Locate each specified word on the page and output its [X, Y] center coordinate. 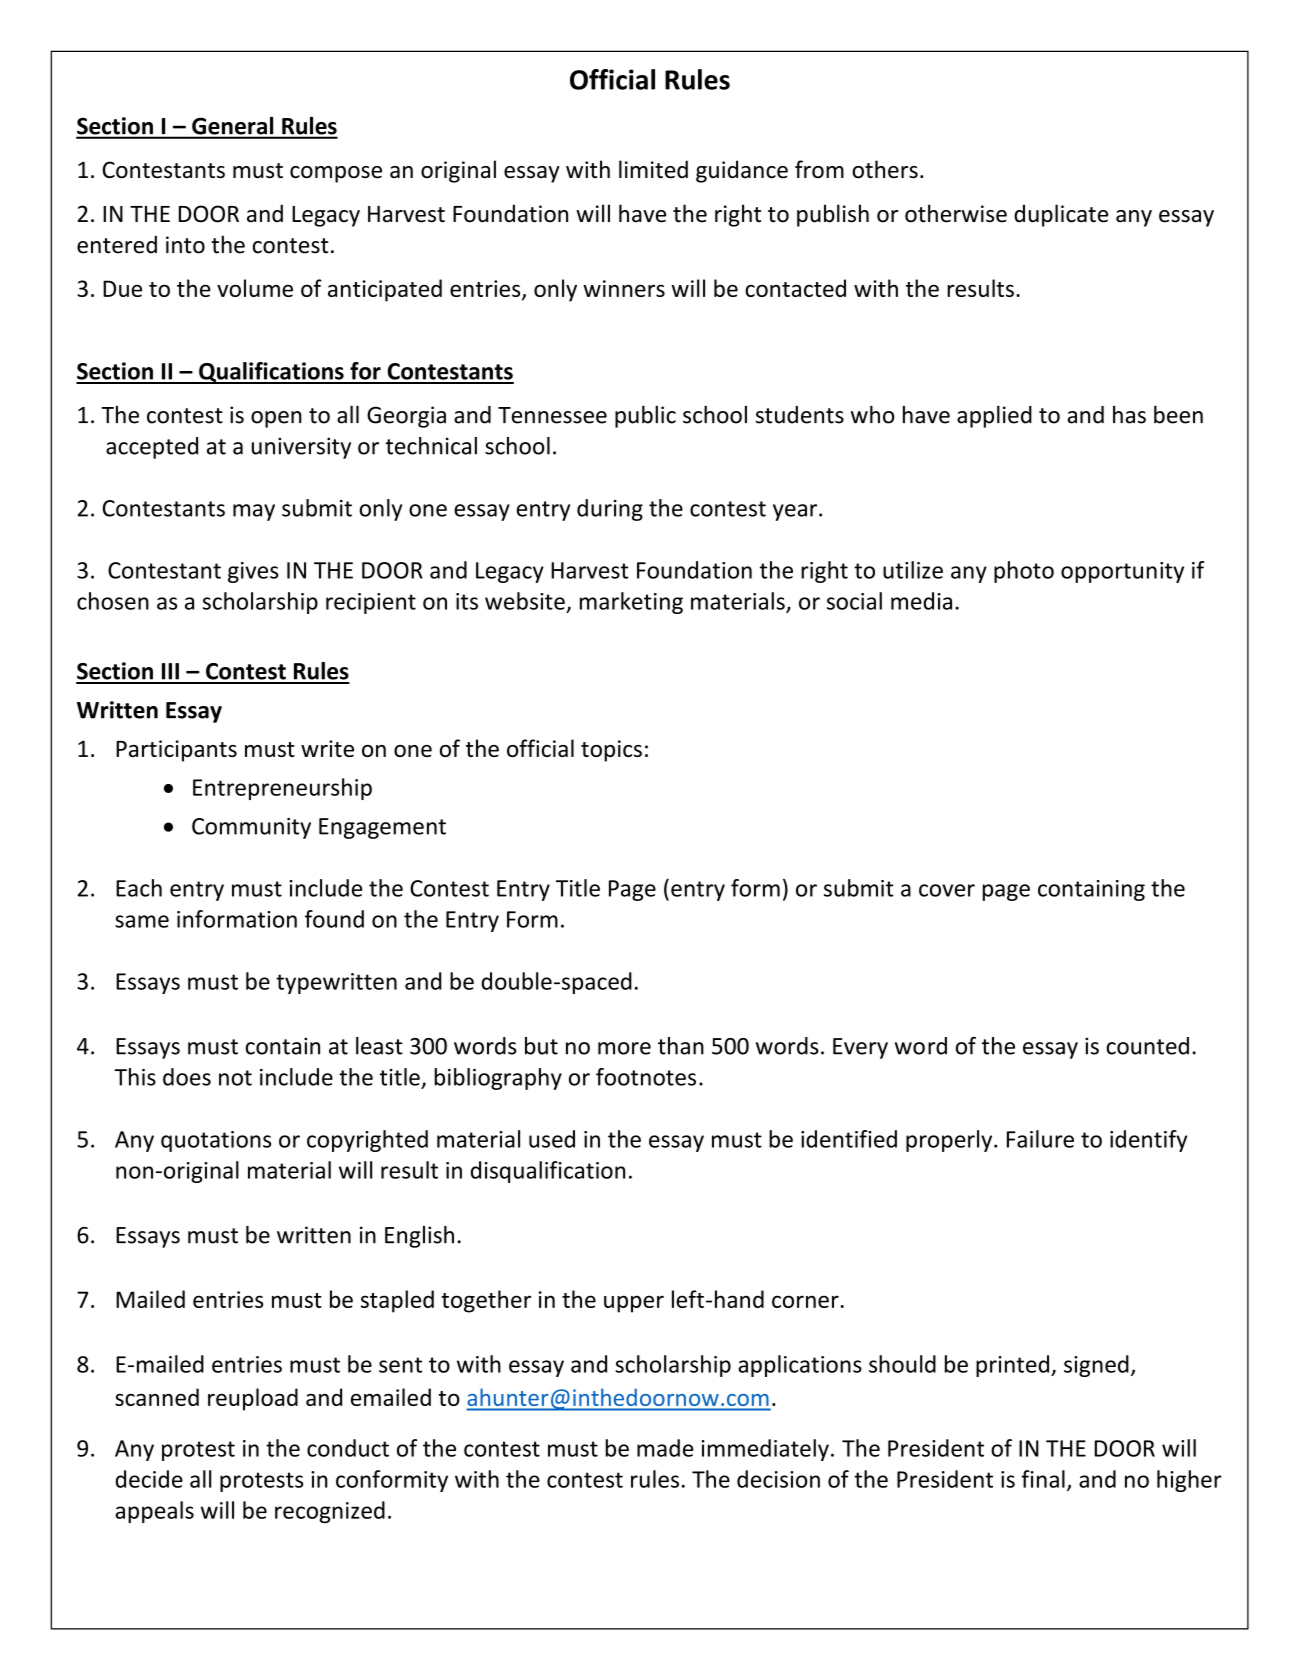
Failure [1040, 1139]
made [665, 1448]
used [552, 1139]
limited [653, 169]
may [254, 512]
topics [611, 751]
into [185, 245]
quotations [216, 1141]
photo [1024, 572]
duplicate [1061, 215]
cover [947, 890]
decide [149, 1479]
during [610, 510]
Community [251, 828]
